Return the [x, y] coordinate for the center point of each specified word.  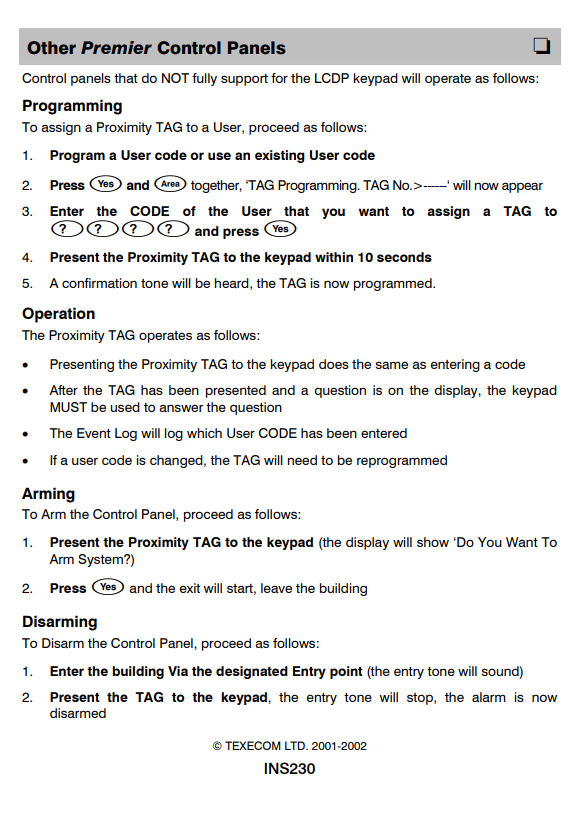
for [279, 78]
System [101, 560]
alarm [489, 697]
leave [276, 588]
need [302, 460]
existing [280, 156]
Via [178, 671]
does [334, 364]
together [216, 186]
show [433, 542]
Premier [116, 47]
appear [522, 187]
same [391, 365]
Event [94, 433]
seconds [404, 257]
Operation [58, 315]
